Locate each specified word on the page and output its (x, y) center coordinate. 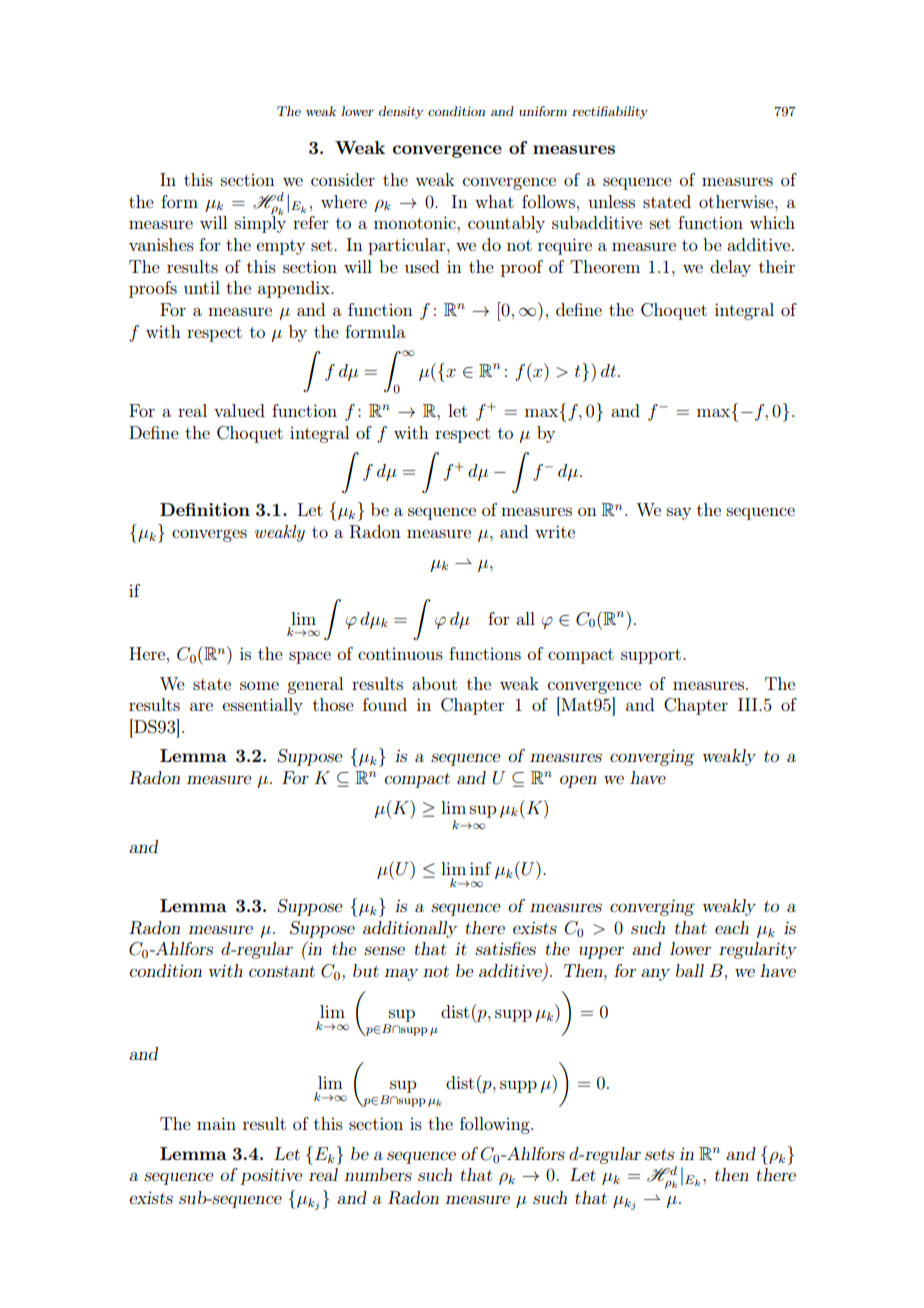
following (496, 1125)
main (216, 1123)
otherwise (737, 201)
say (679, 513)
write (555, 531)
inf (480, 868)
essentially (262, 706)
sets (659, 1154)
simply (260, 223)
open (578, 781)
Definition (205, 509)
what (494, 201)
